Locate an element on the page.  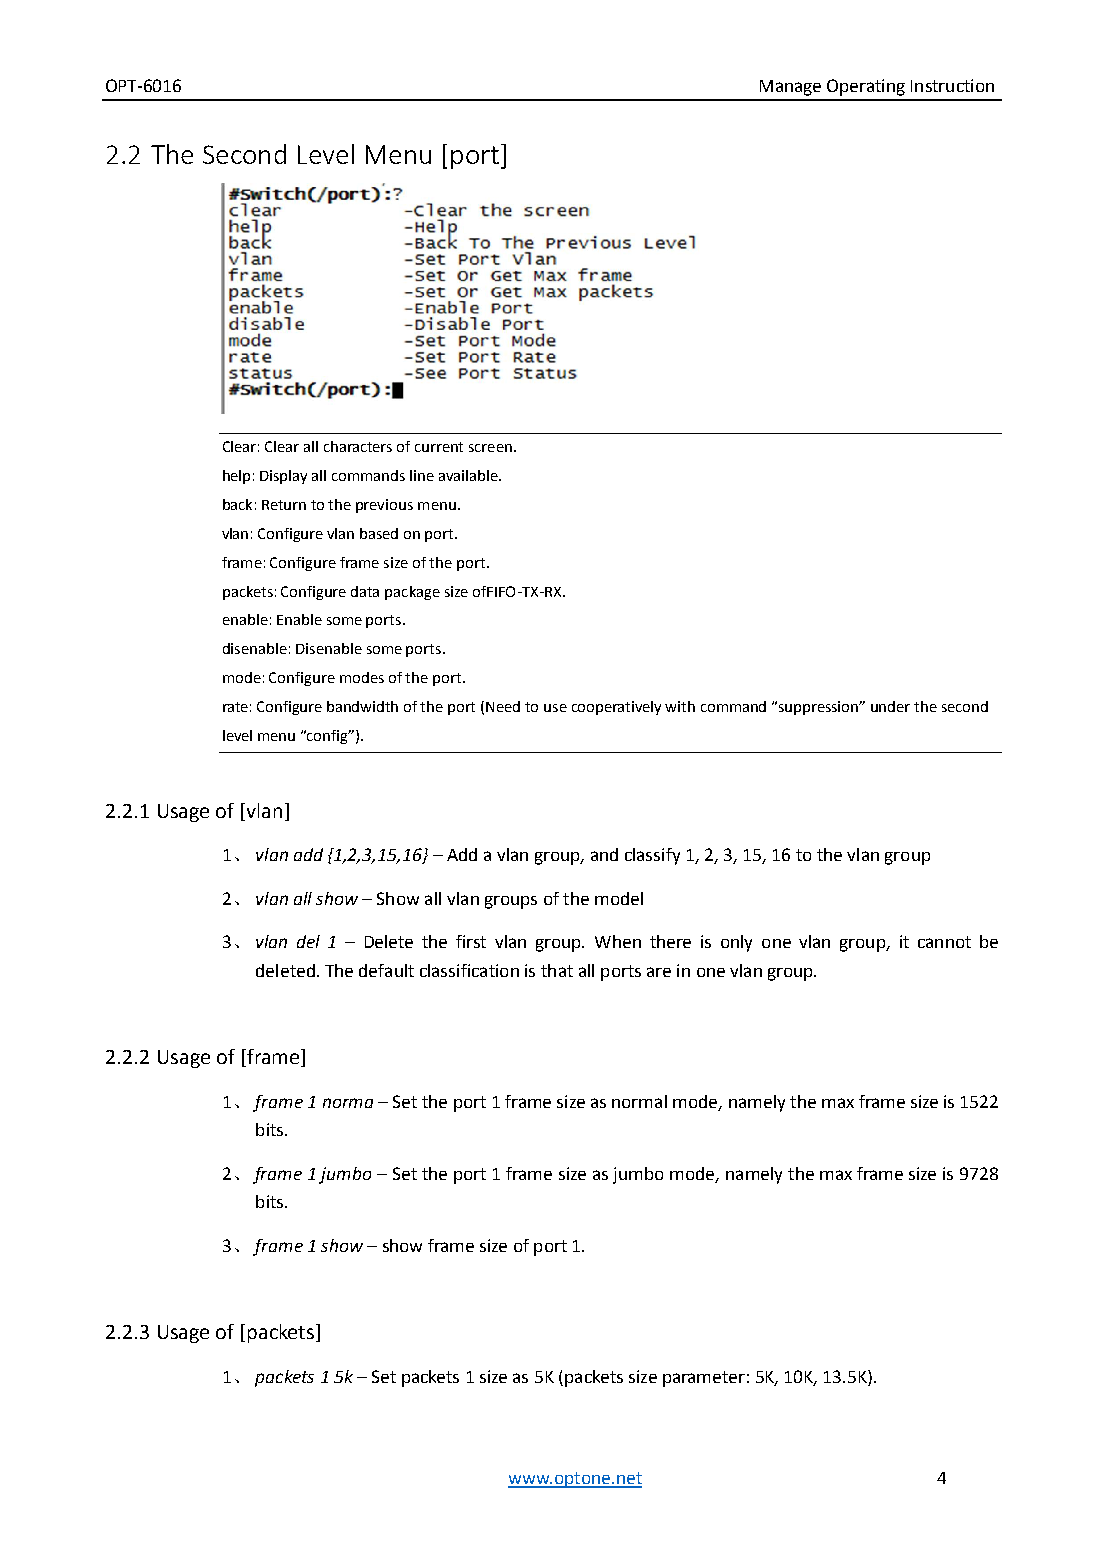
that is located at coordinates (557, 970).
